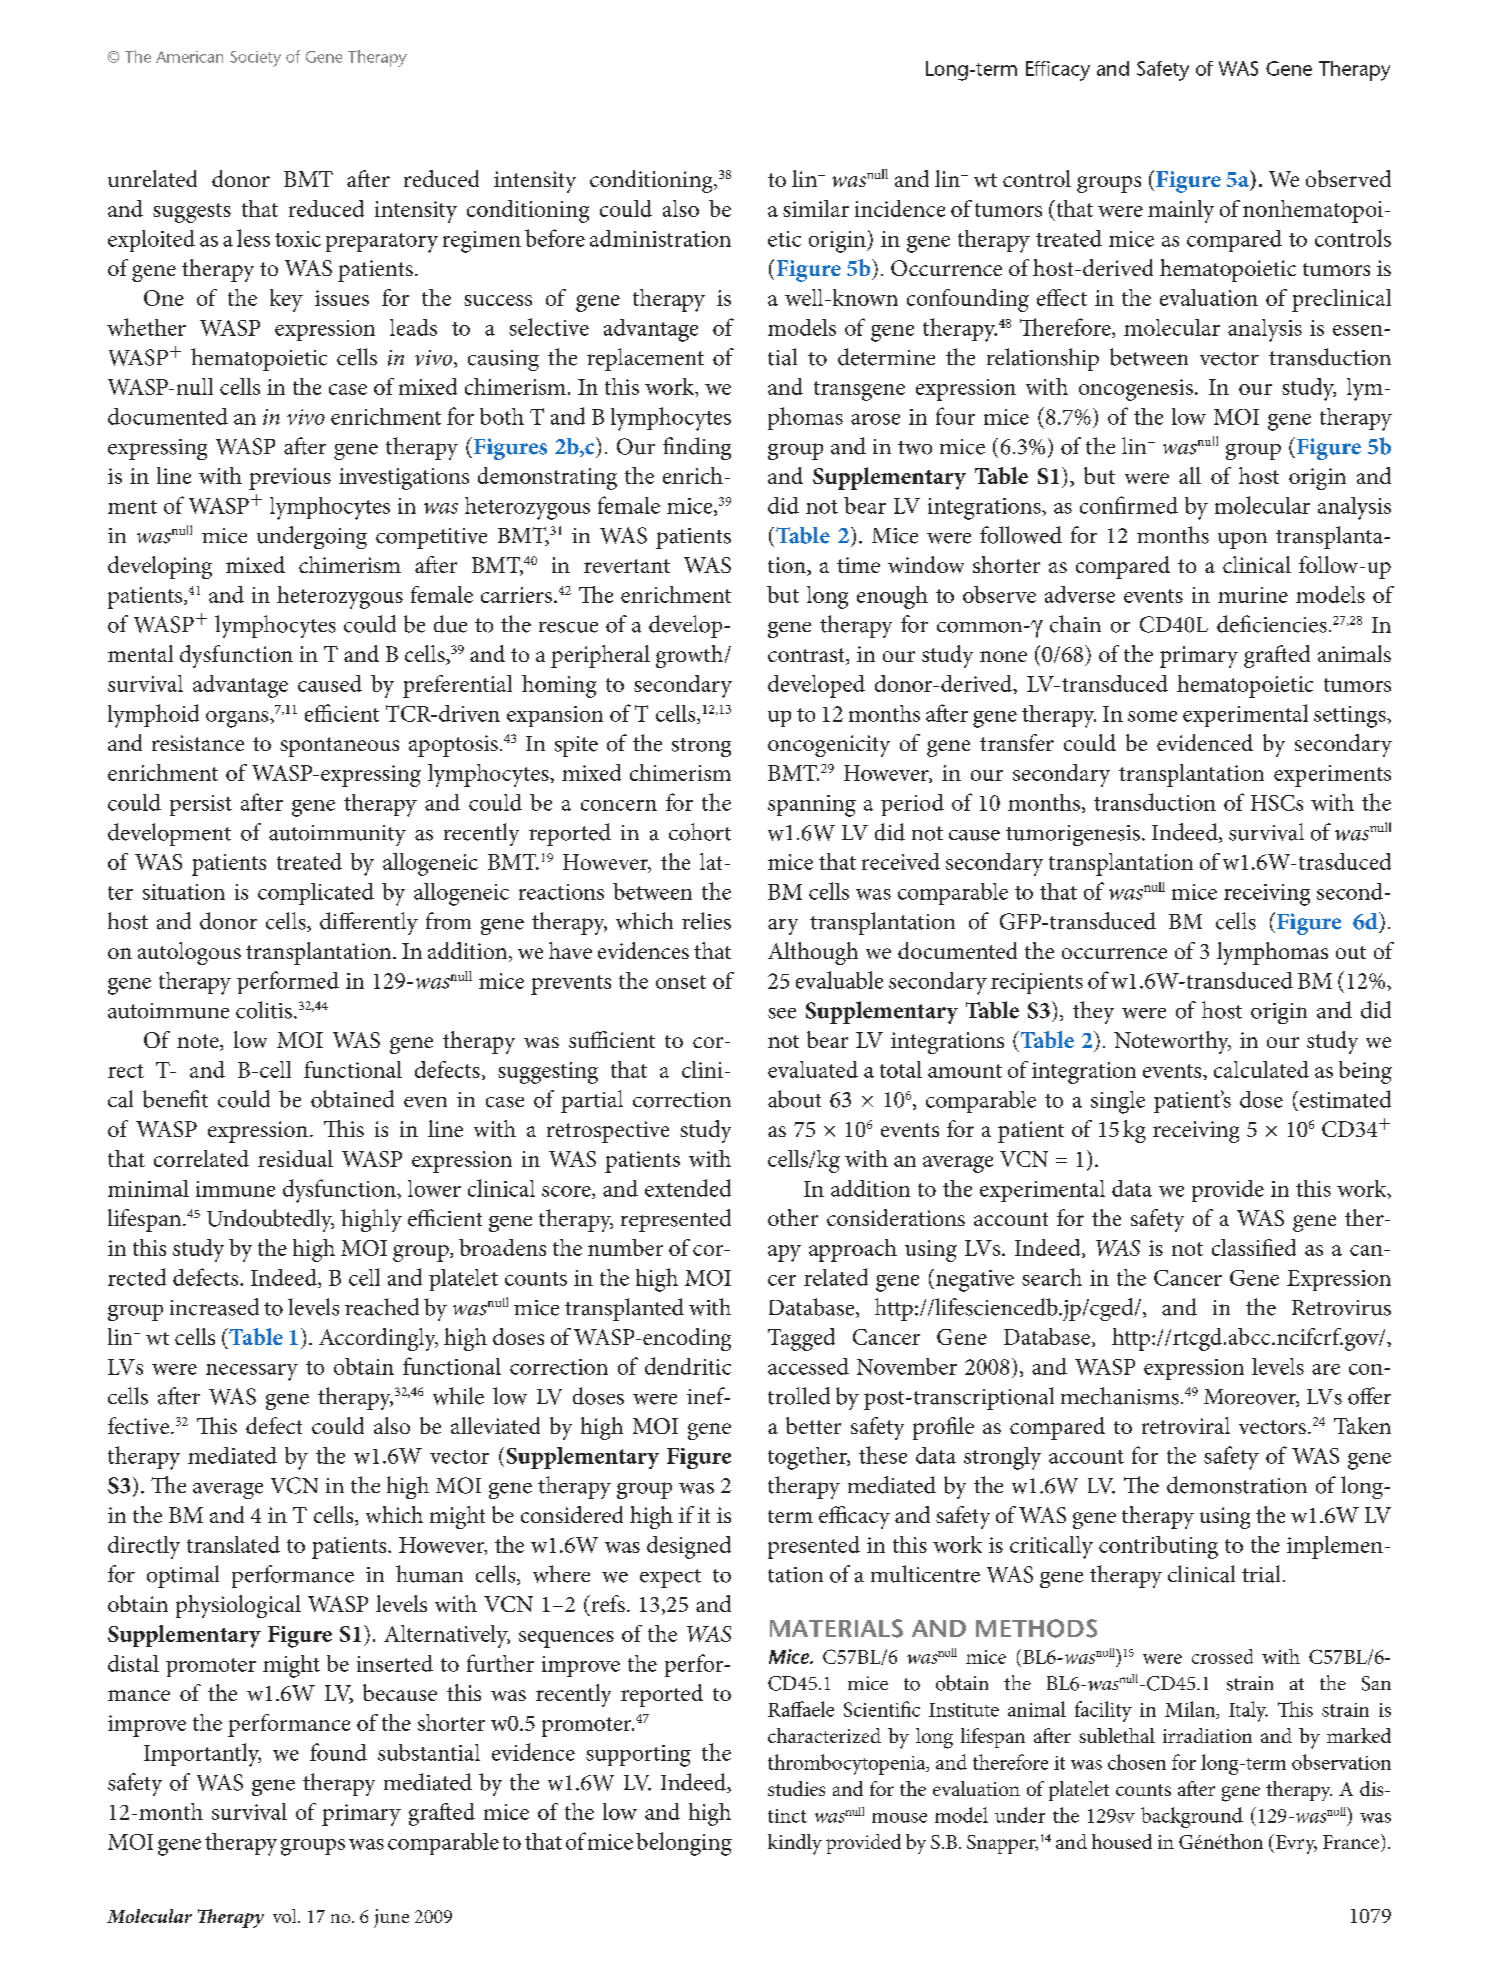 Image resolution: width=1499 pixels, height=1976 pixels. What do you see at coordinates (1254, 1247) in the document?
I see `classified` at bounding box center [1254, 1247].
